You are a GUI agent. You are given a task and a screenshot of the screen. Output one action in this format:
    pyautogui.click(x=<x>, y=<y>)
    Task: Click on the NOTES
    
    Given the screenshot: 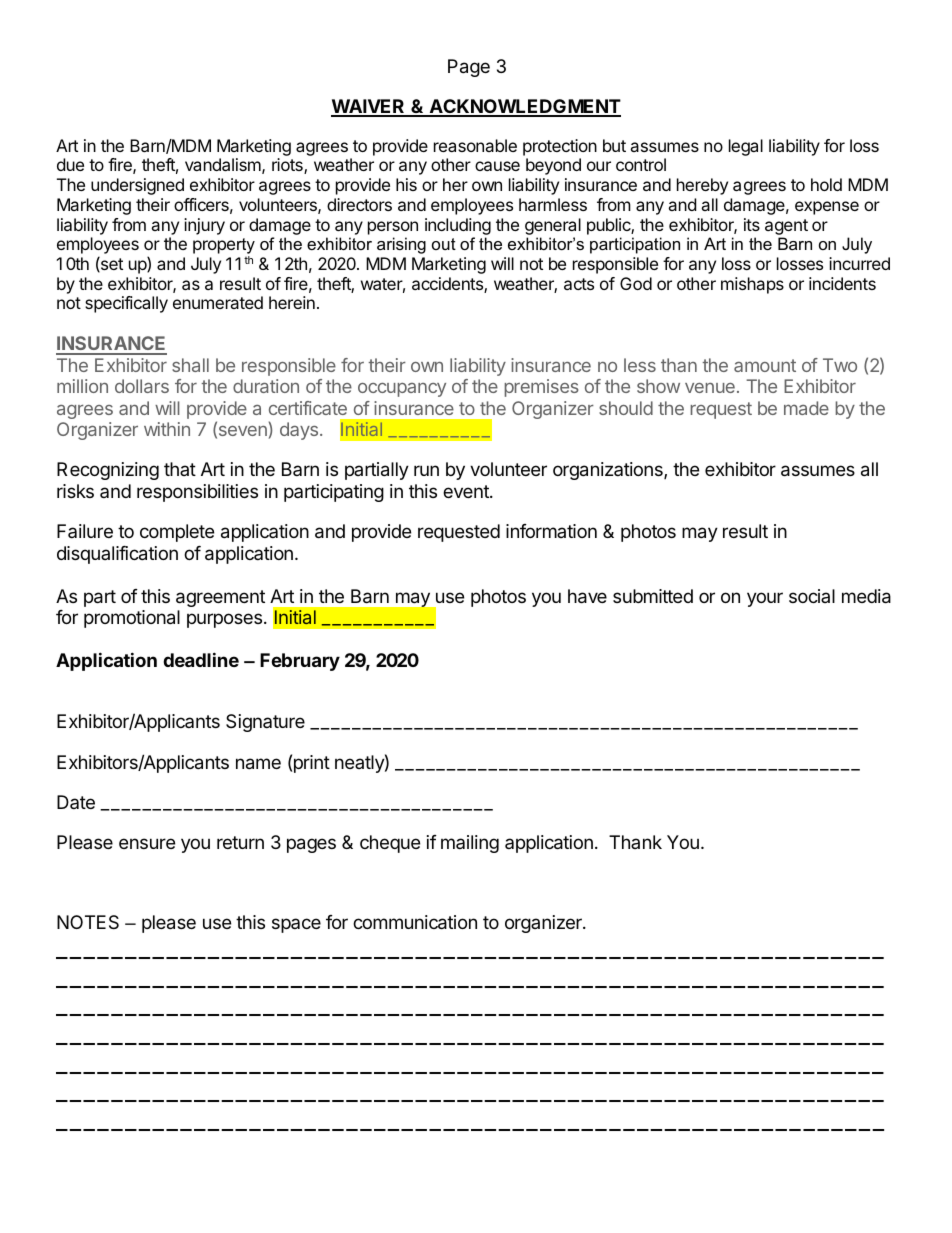 What is the action you would take?
    pyautogui.click(x=88, y=922)
